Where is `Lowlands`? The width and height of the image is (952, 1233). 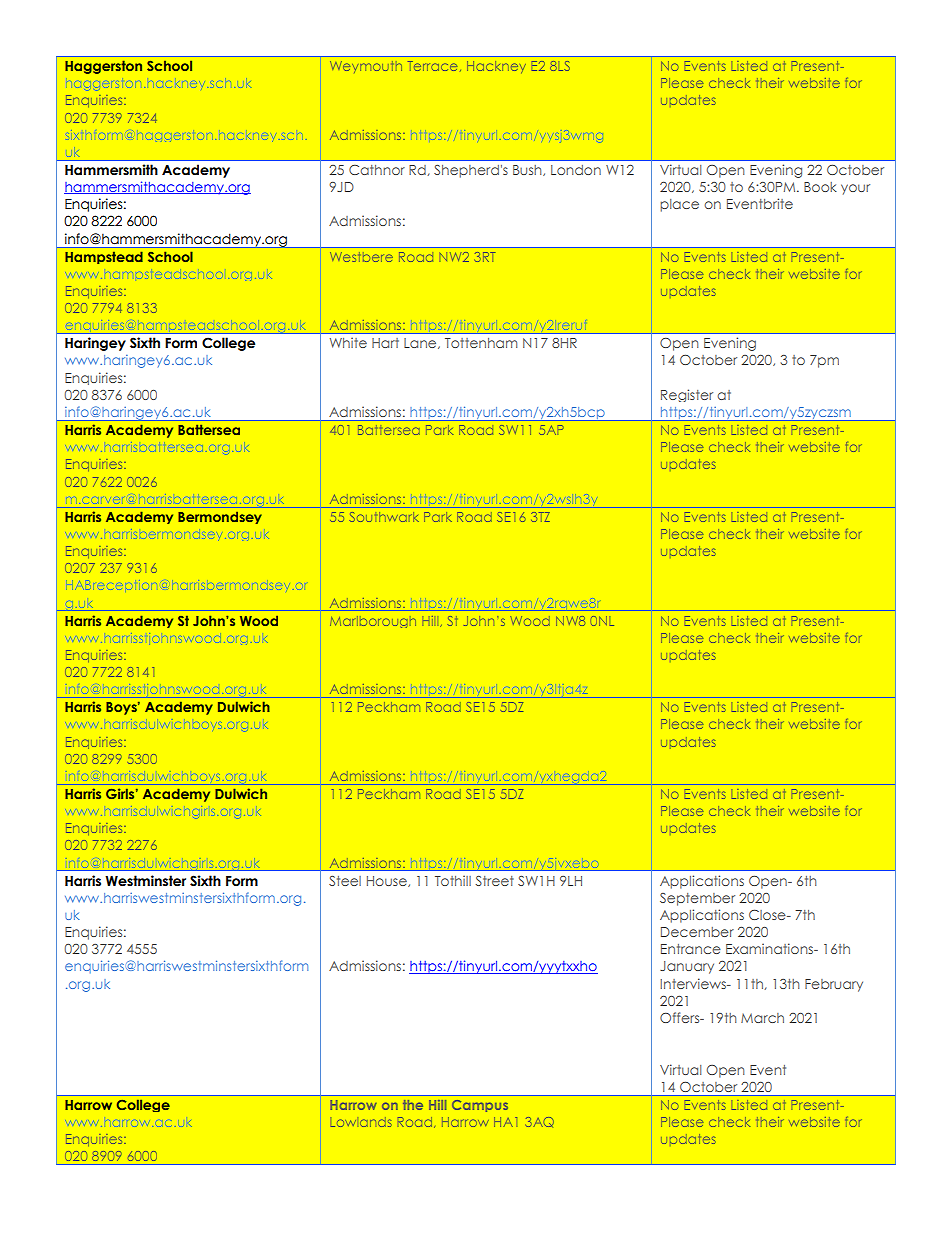 Lowlands is located at coordinates (361, 1122).
